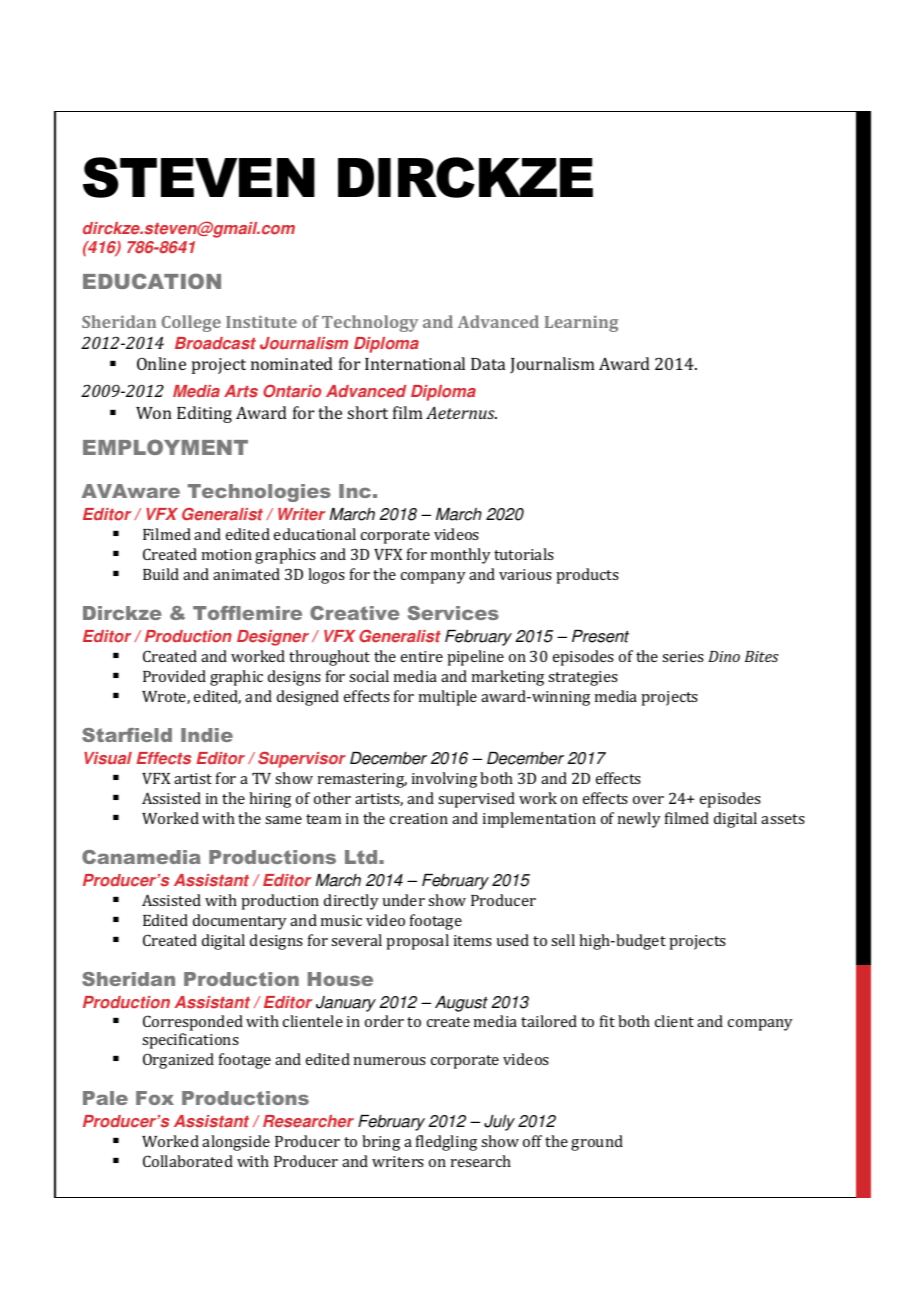 This image has height=1308, width=924. What do you see at coordinates (415, 363) in the image?
I see `International` at bounding box center [415, 363].
